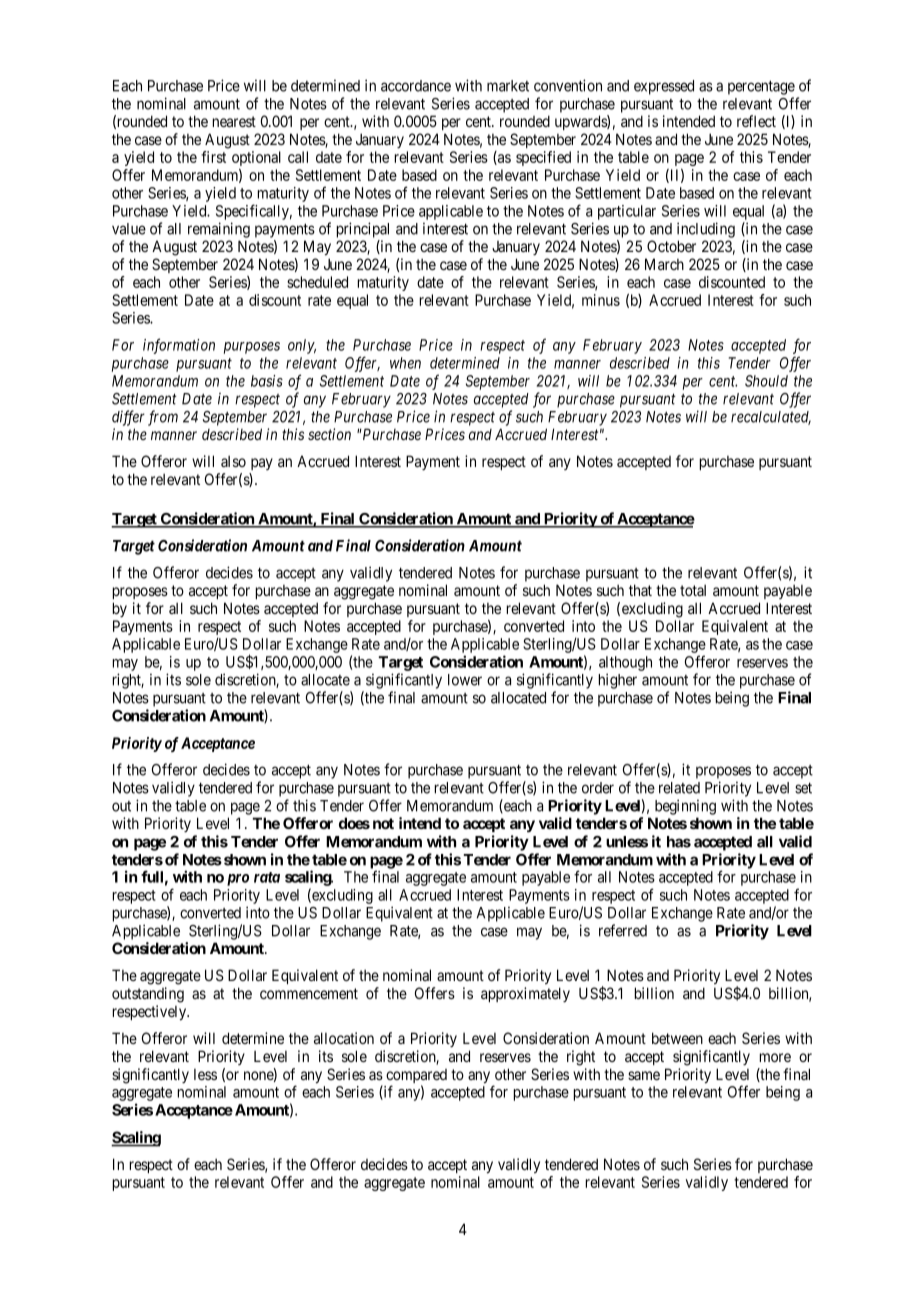 Image resolution: width=924 pixels, height=1307 pixels. What do you see at coordinates (405, 363) in the document?
I see `when` at bounding box center [405, 363].
